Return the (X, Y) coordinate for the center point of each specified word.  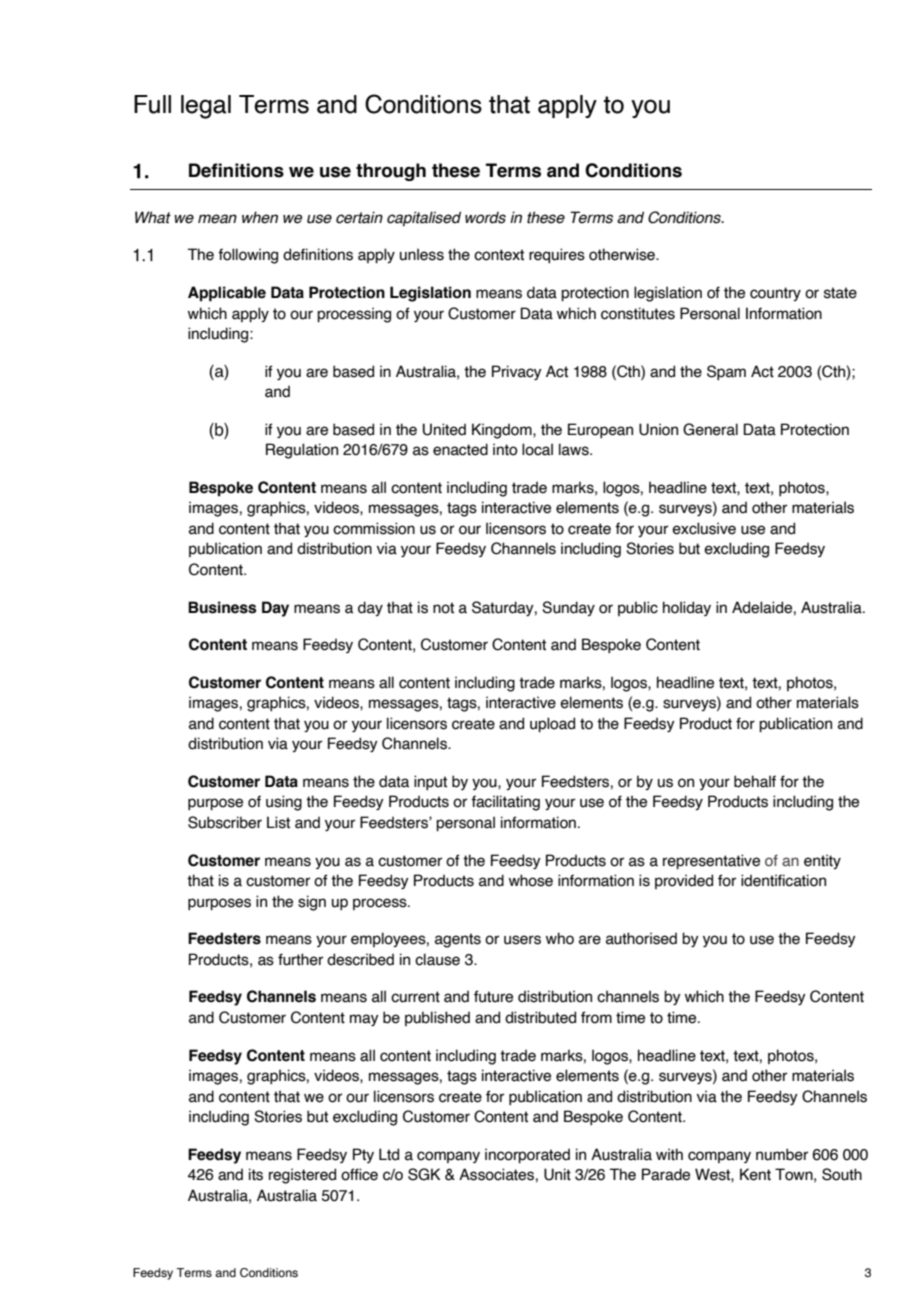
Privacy (517, 372)
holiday (687, 608)
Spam (726, 372)
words (485, 217)
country (775, 294)
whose (531, 880)
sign (312, 903)
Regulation (302, 451)
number (782, 1154)
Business (222, 607)
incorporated (527, 1155)
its (256, 1174)
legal (206, 107)
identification (783, 880)
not (443, 608)
